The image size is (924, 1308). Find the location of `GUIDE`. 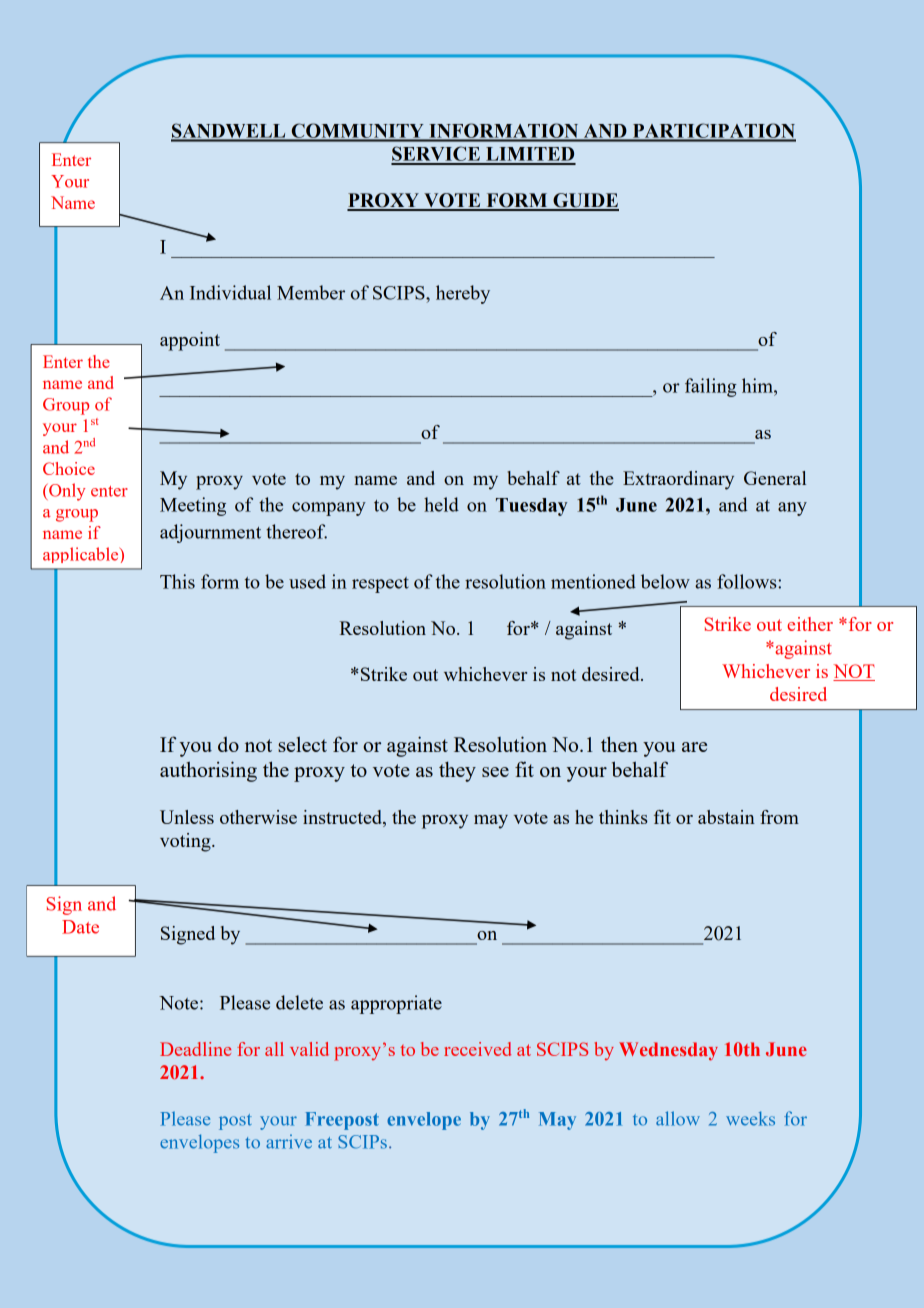

GUIDE is located at coordinates (585, 201).
